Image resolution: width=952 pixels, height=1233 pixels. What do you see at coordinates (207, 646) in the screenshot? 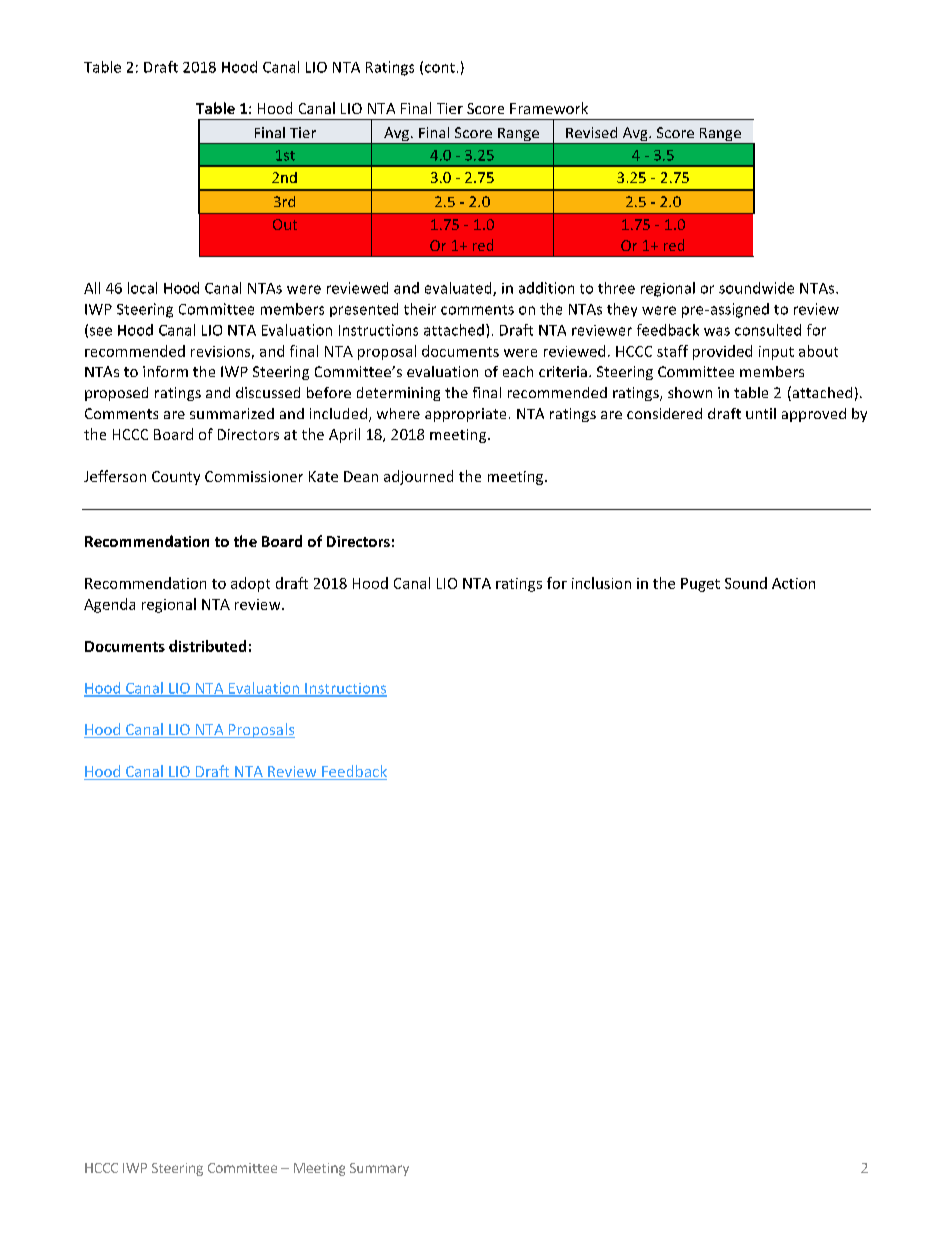
I see `distributed` at bounding box center [207, 646].
